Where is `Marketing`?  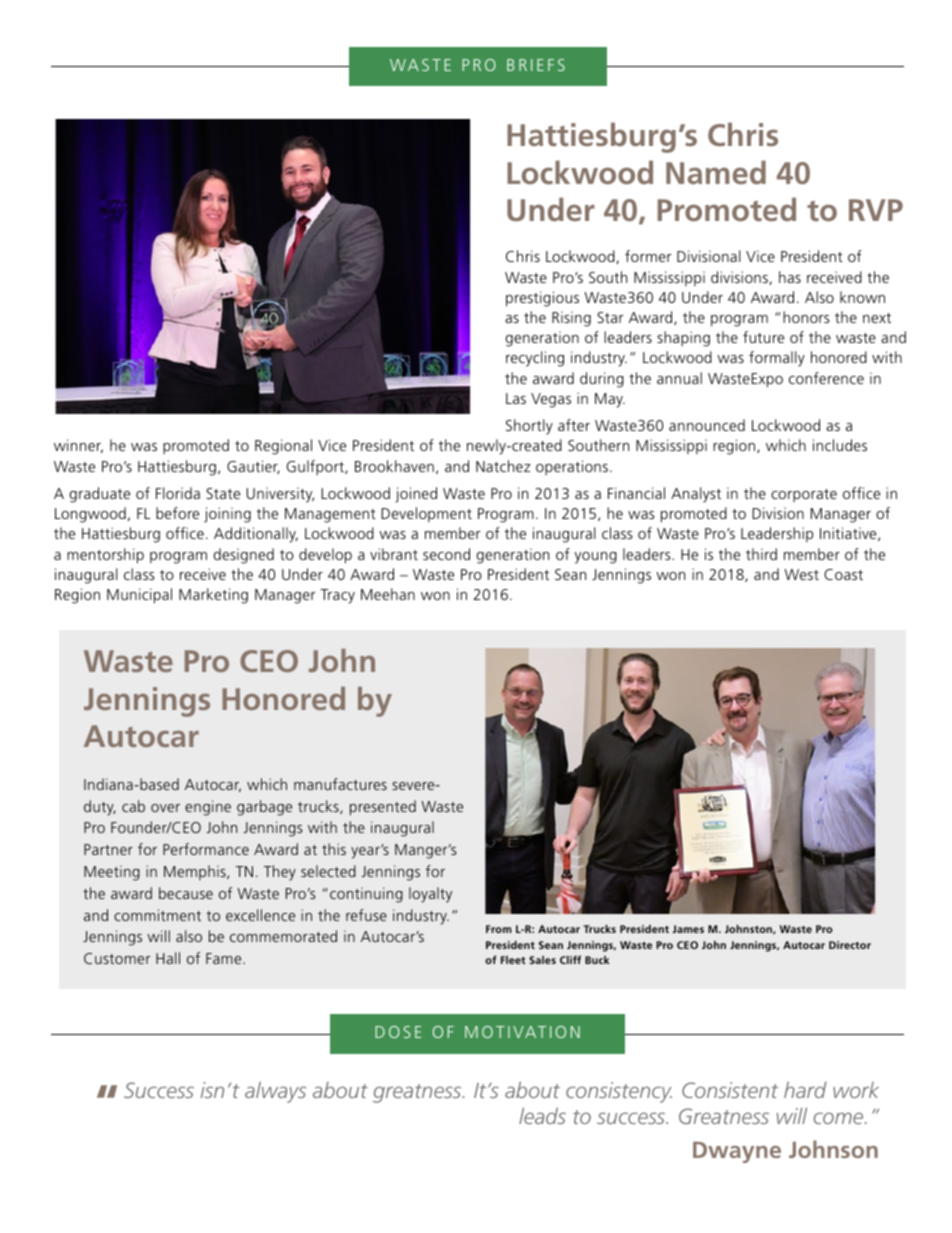
Marketing is located at coordinates (213, 596).
